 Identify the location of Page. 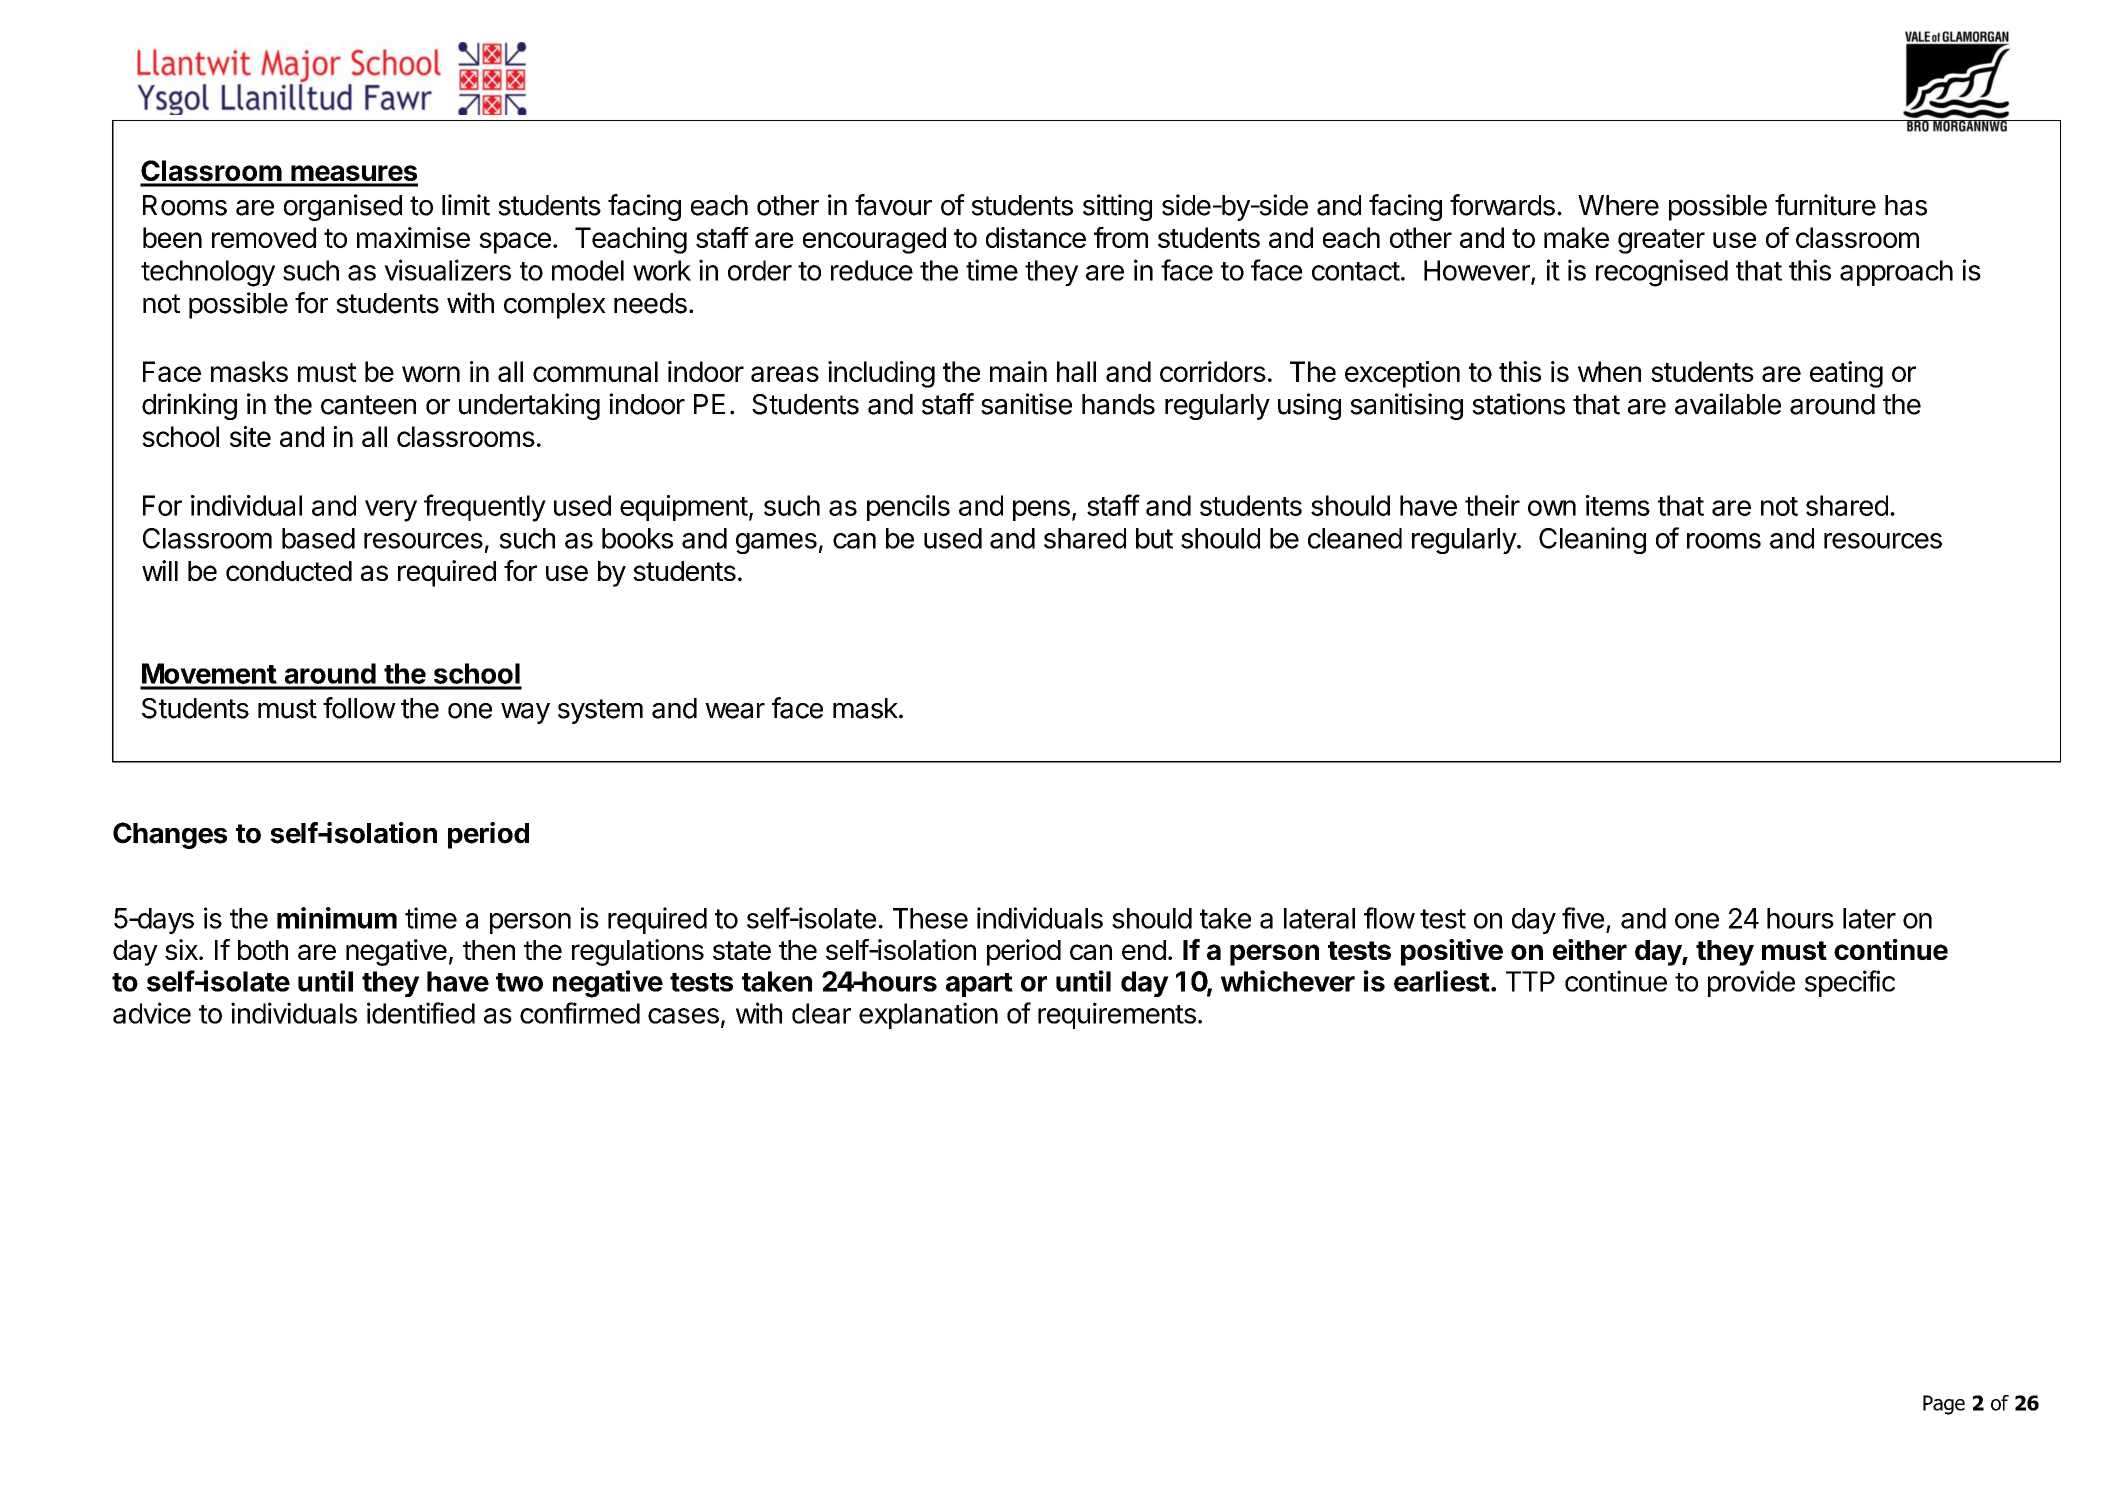
(1944, 1405).
